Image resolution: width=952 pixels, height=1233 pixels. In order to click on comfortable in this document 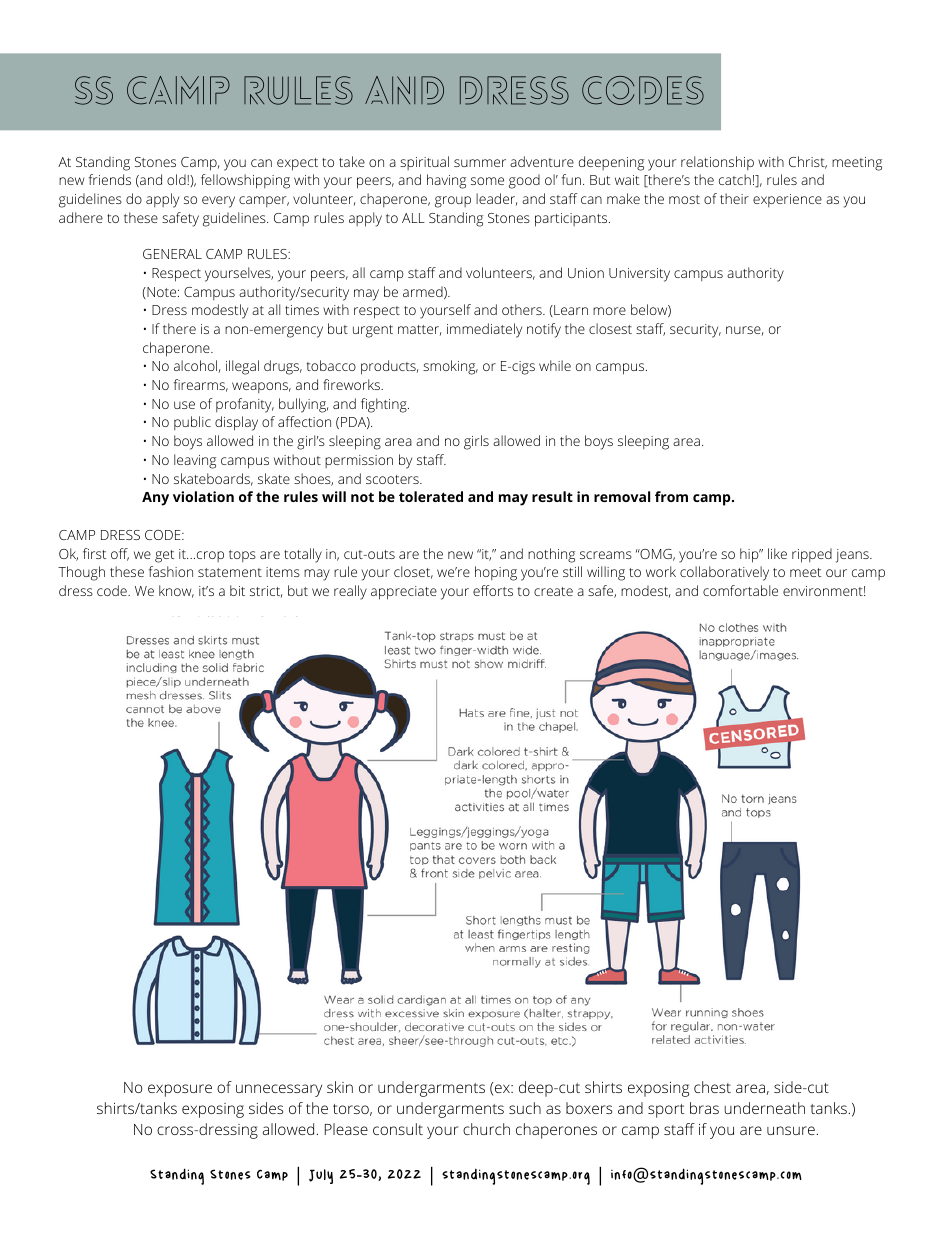, I will do `click(740, 590)`.
